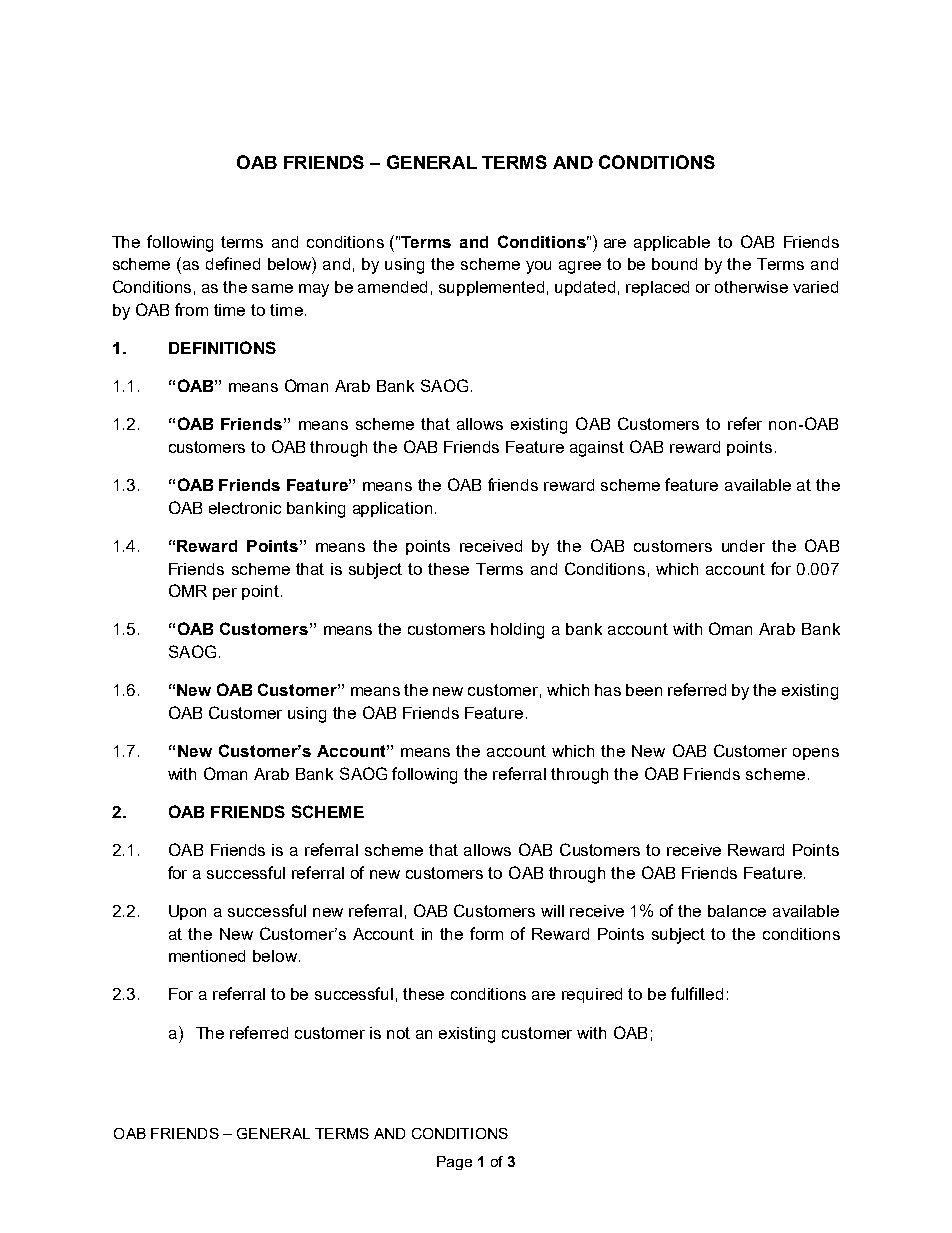 The width and height of the document is (952, 1233). I want to click on balance, so click(737, 911).
